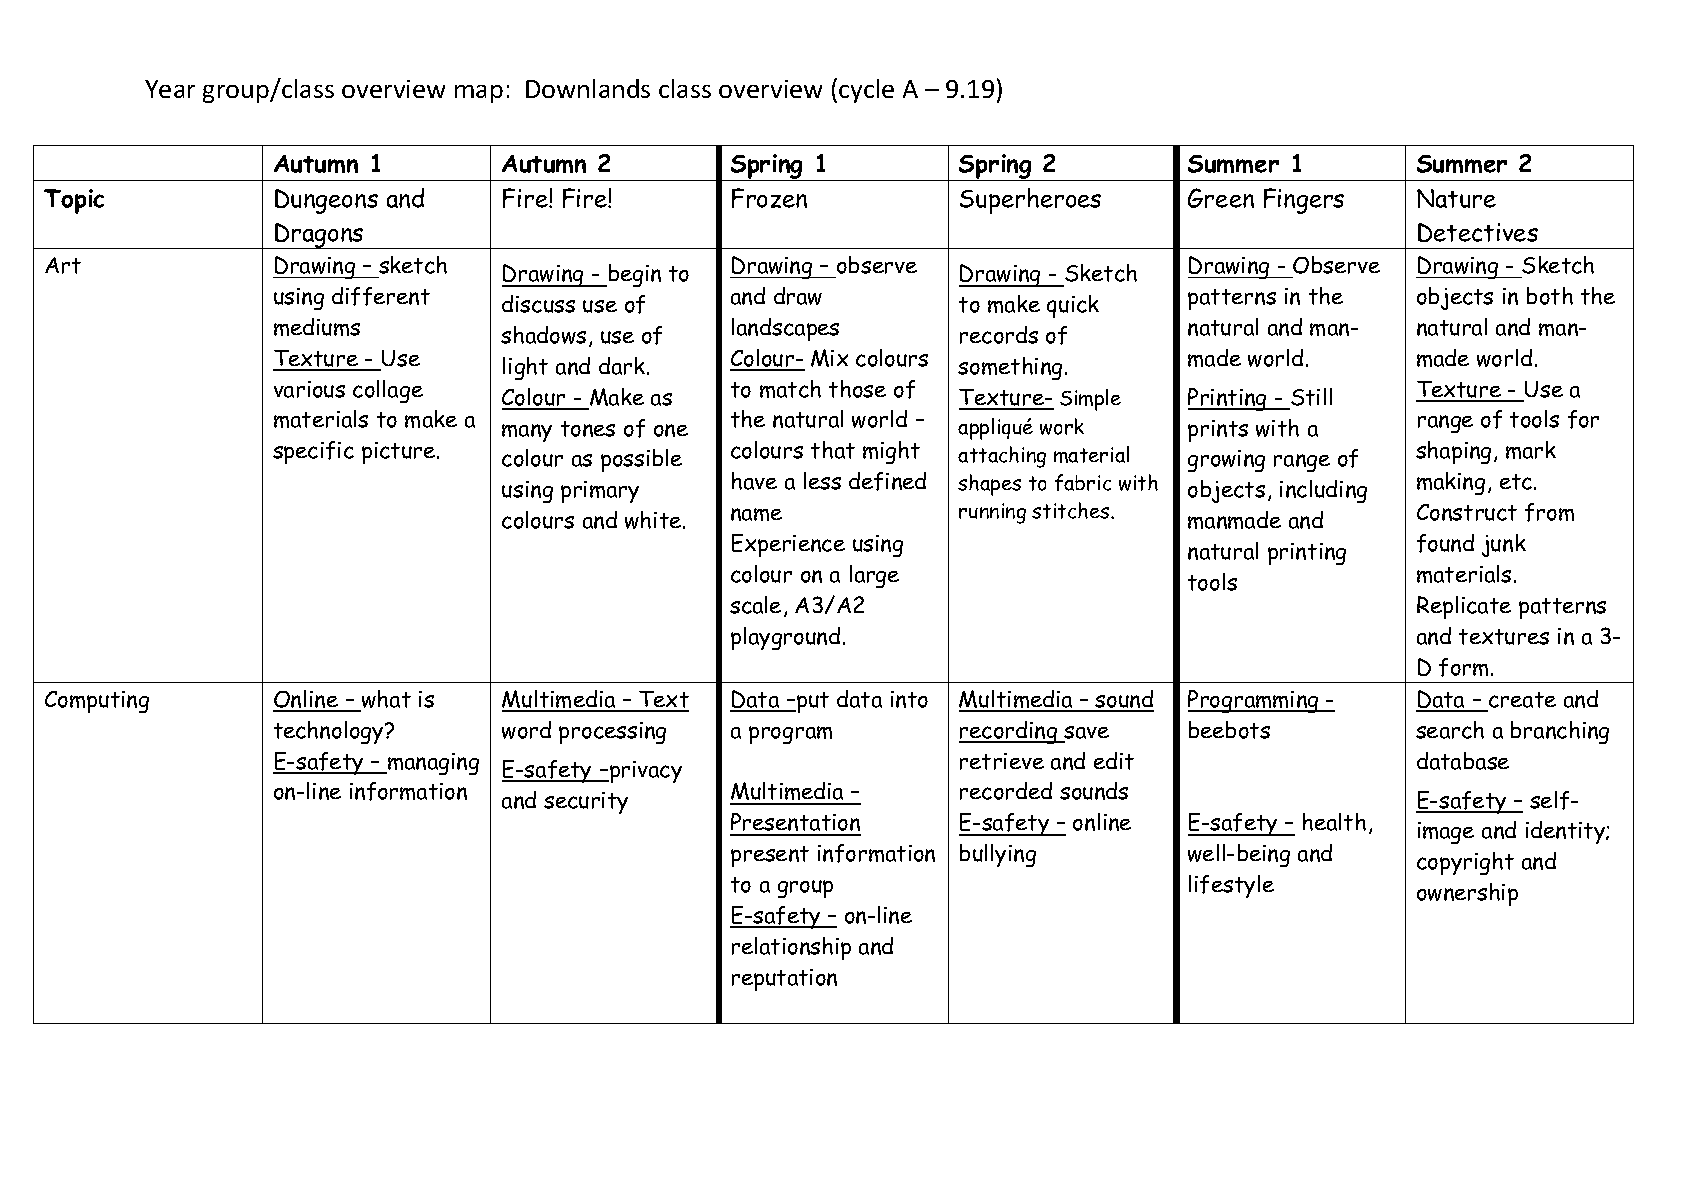  Describe the element at coordinates (866, 91) in the image. I see `cycle` at that location.
